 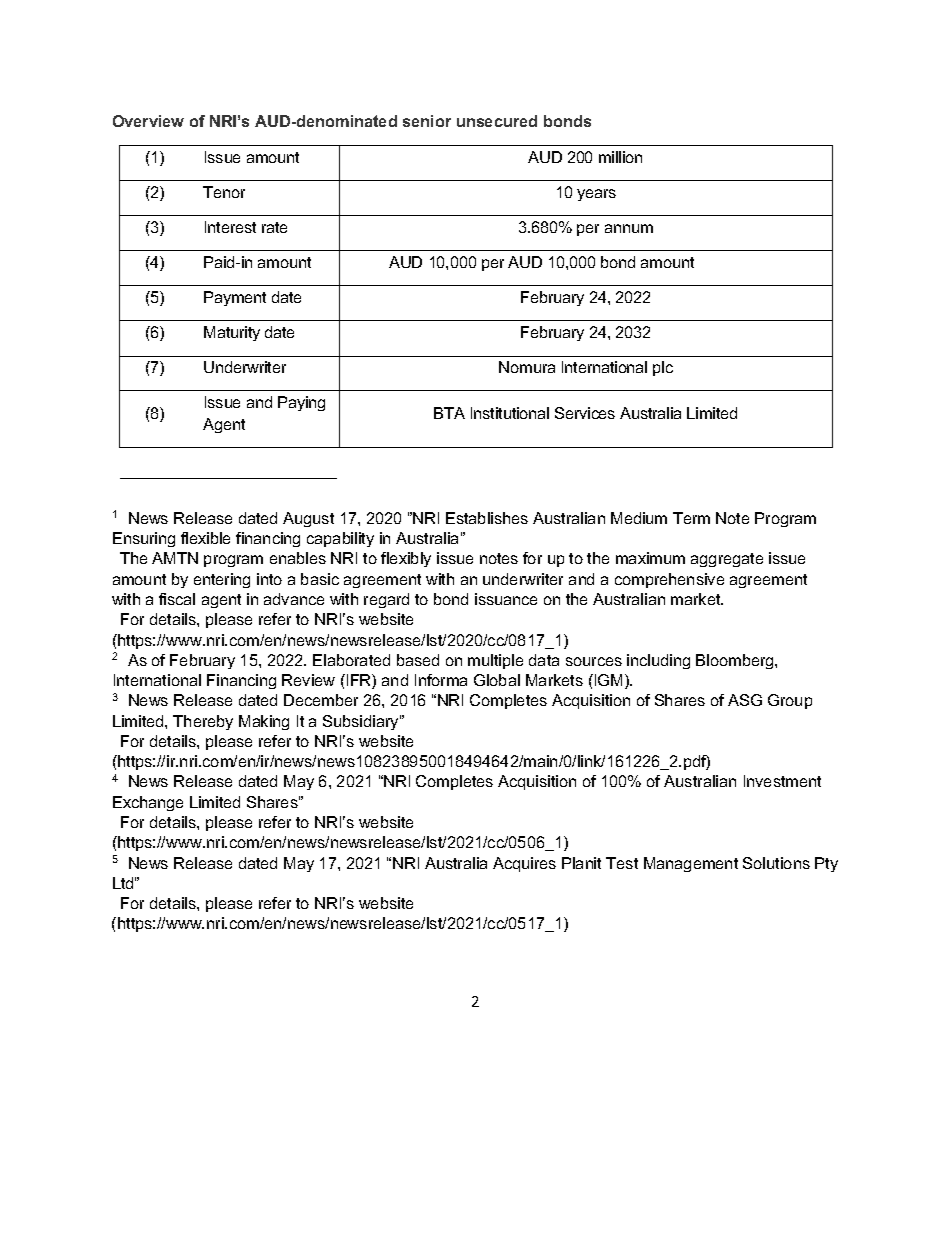 What do you see at coordinates (776, 863) in the image?
I see `Solutions` at bounding box center [776, 863].
